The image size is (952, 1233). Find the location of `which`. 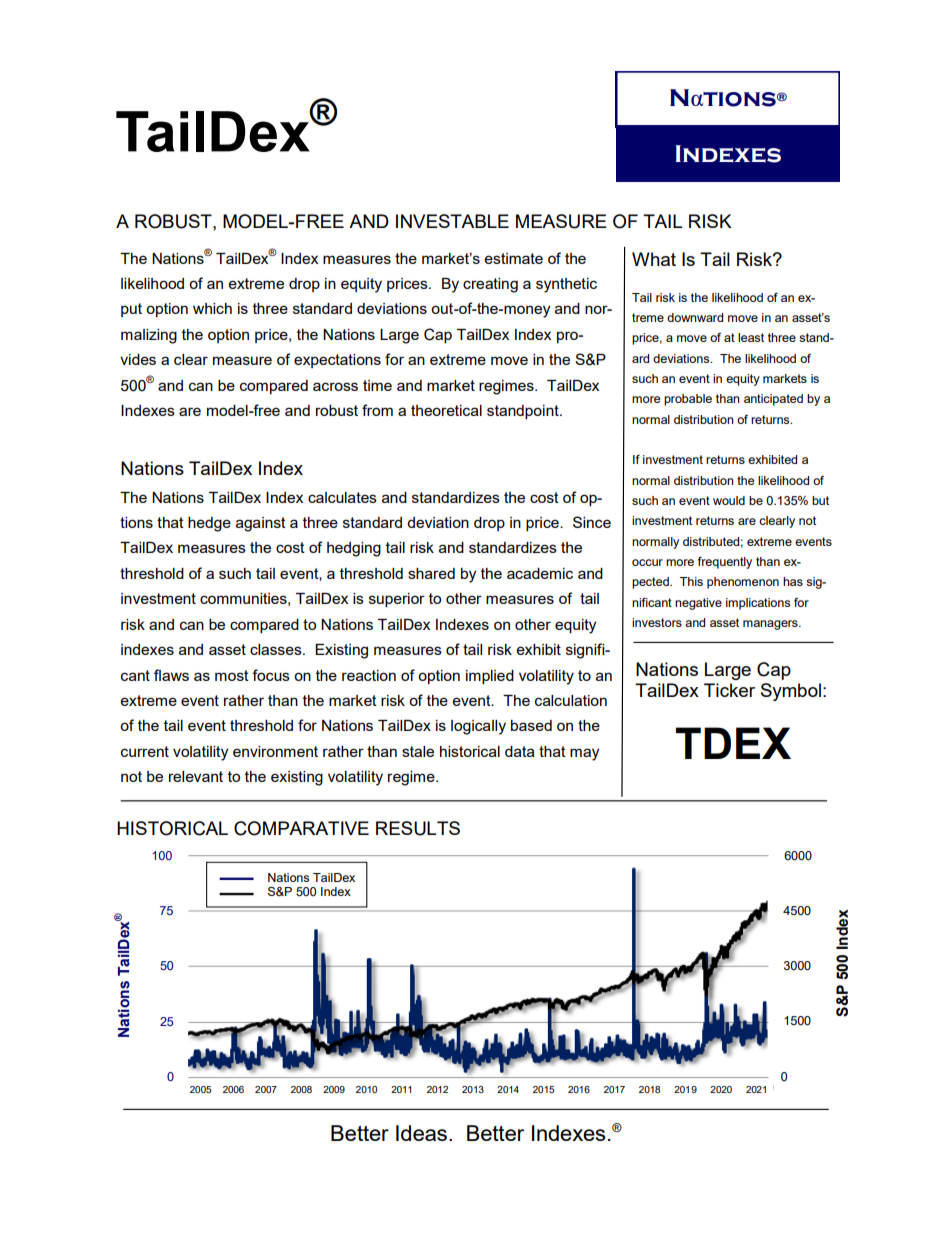

which is located at coordinates (212, 308).
